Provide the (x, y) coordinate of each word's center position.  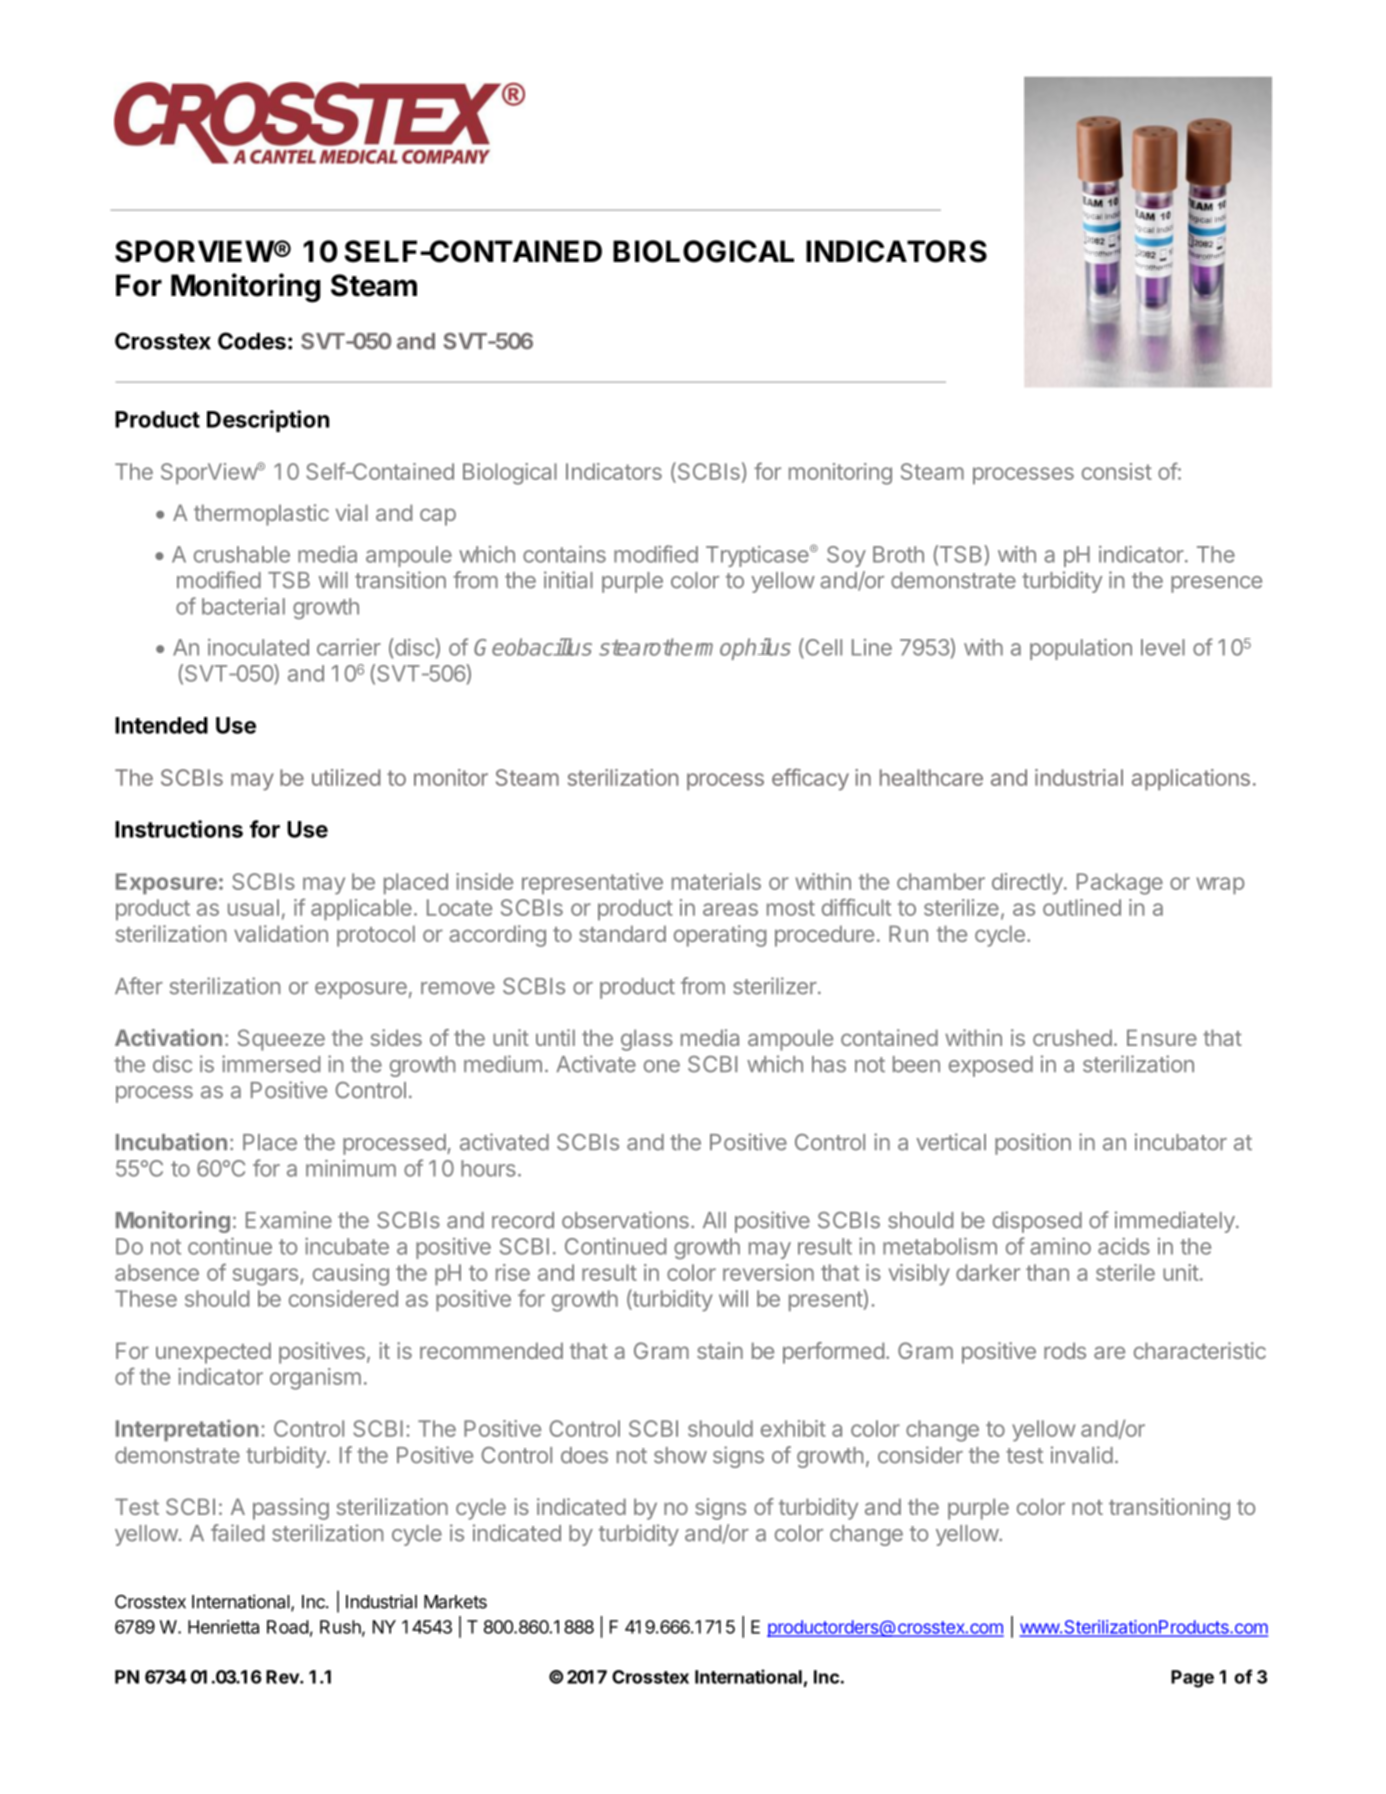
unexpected (213, 1353)
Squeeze (281, 1040)
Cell (822, 648)
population (1081, 649)
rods (1065, 1350)
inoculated (258, 647)
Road (288, 1627)
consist (1117, 471)
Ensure (1162, 1037)
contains (564, 554)
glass (647, 1040)
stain (720, 1350)
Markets (455, 1602)
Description (268, 421)
